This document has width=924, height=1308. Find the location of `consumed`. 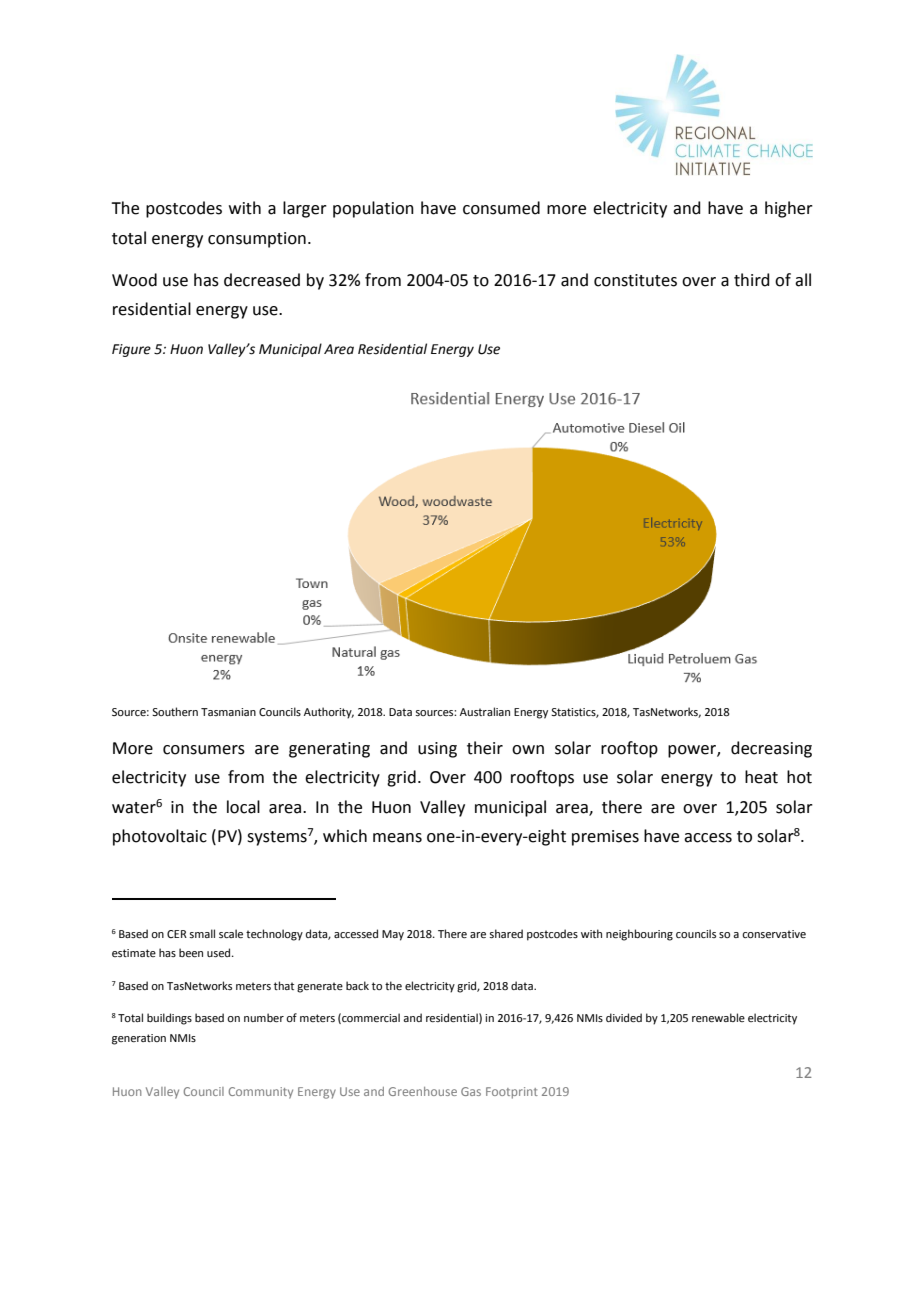

consumed is located at coordinates (501, 208).
